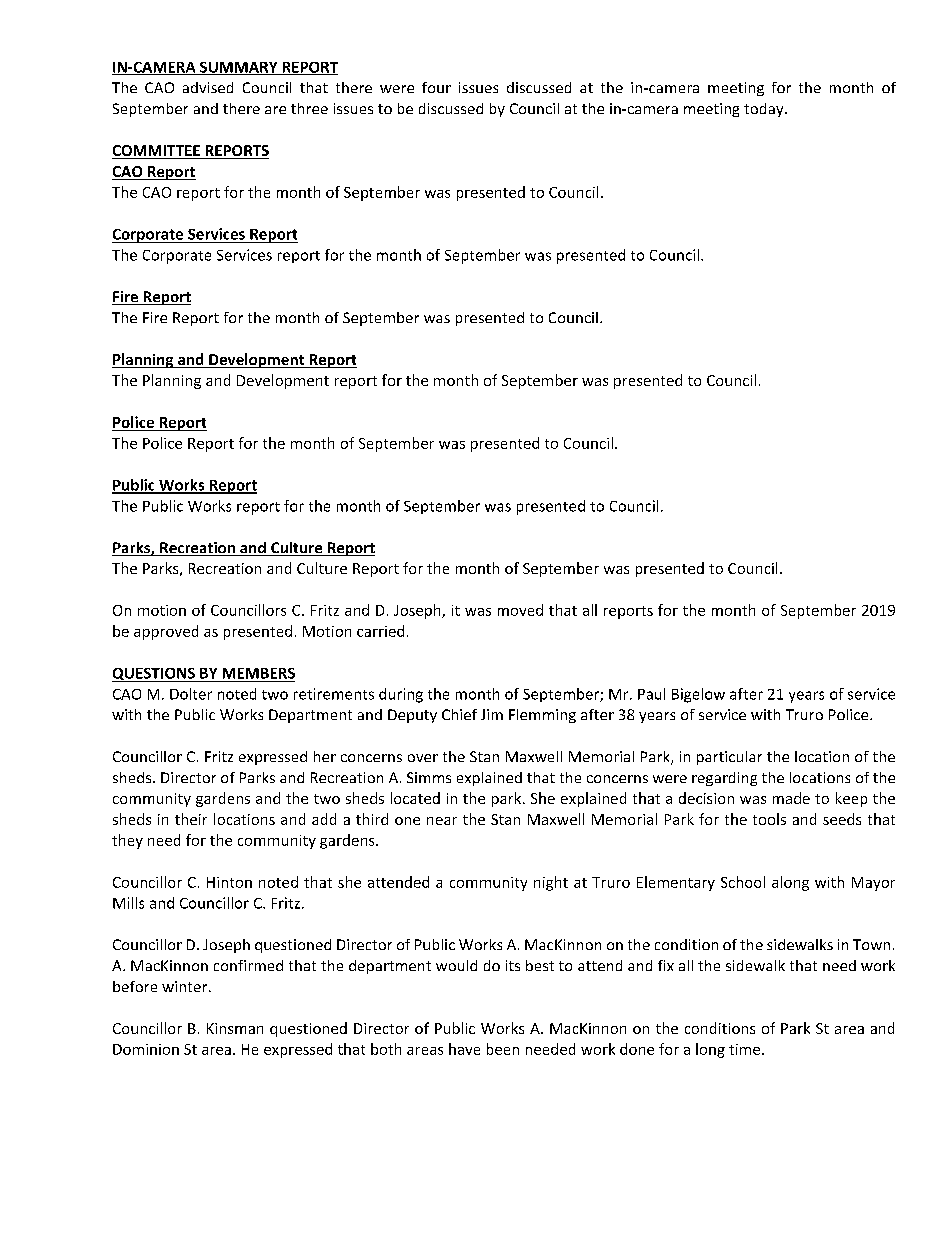 This screenshot has width=952, height=1233. Describe the element at coordinates (765, 110) in the screenshot. I see `today` at that location.
